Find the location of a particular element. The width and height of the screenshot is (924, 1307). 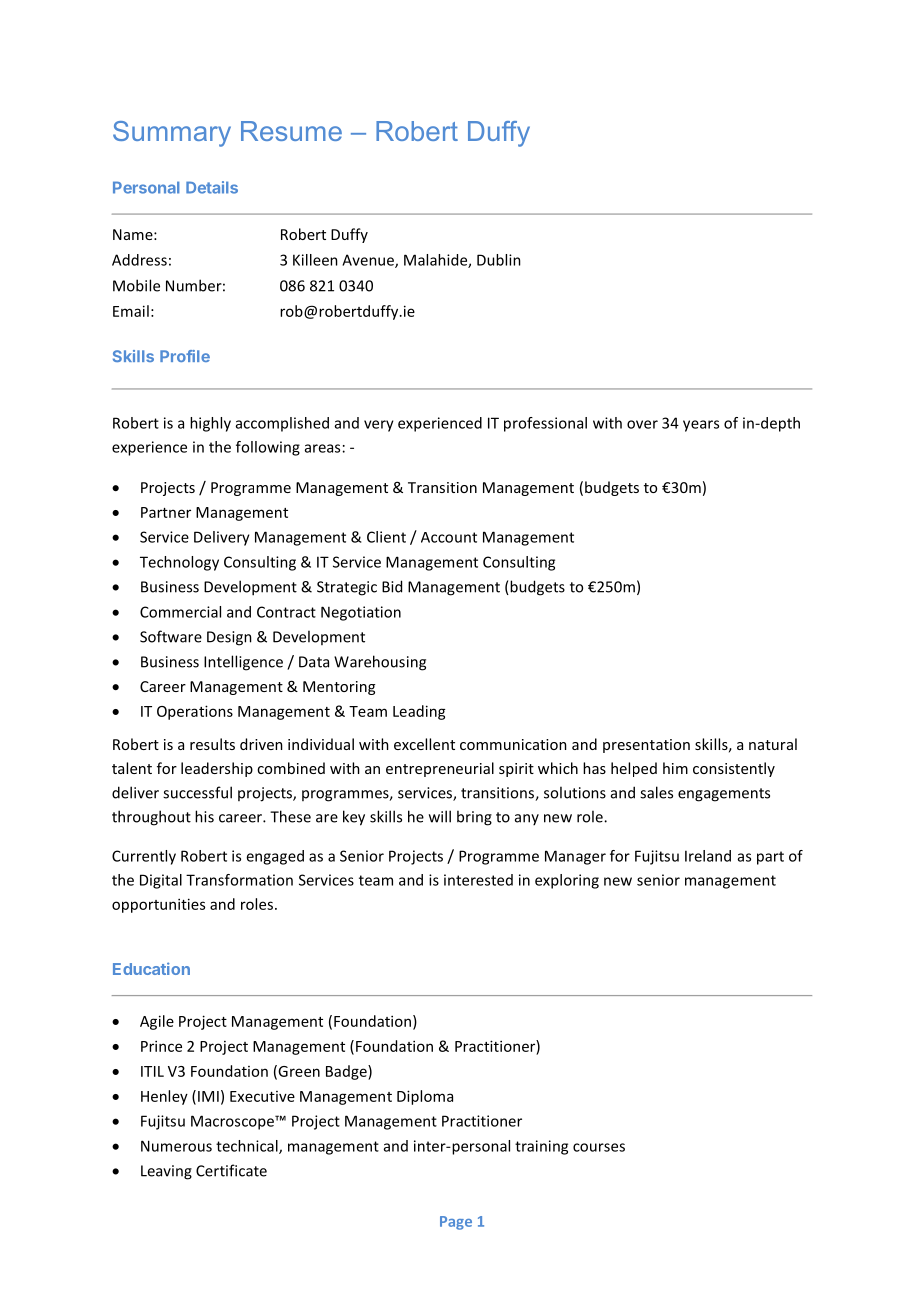

Page is located at coordinates (456, 1223).
